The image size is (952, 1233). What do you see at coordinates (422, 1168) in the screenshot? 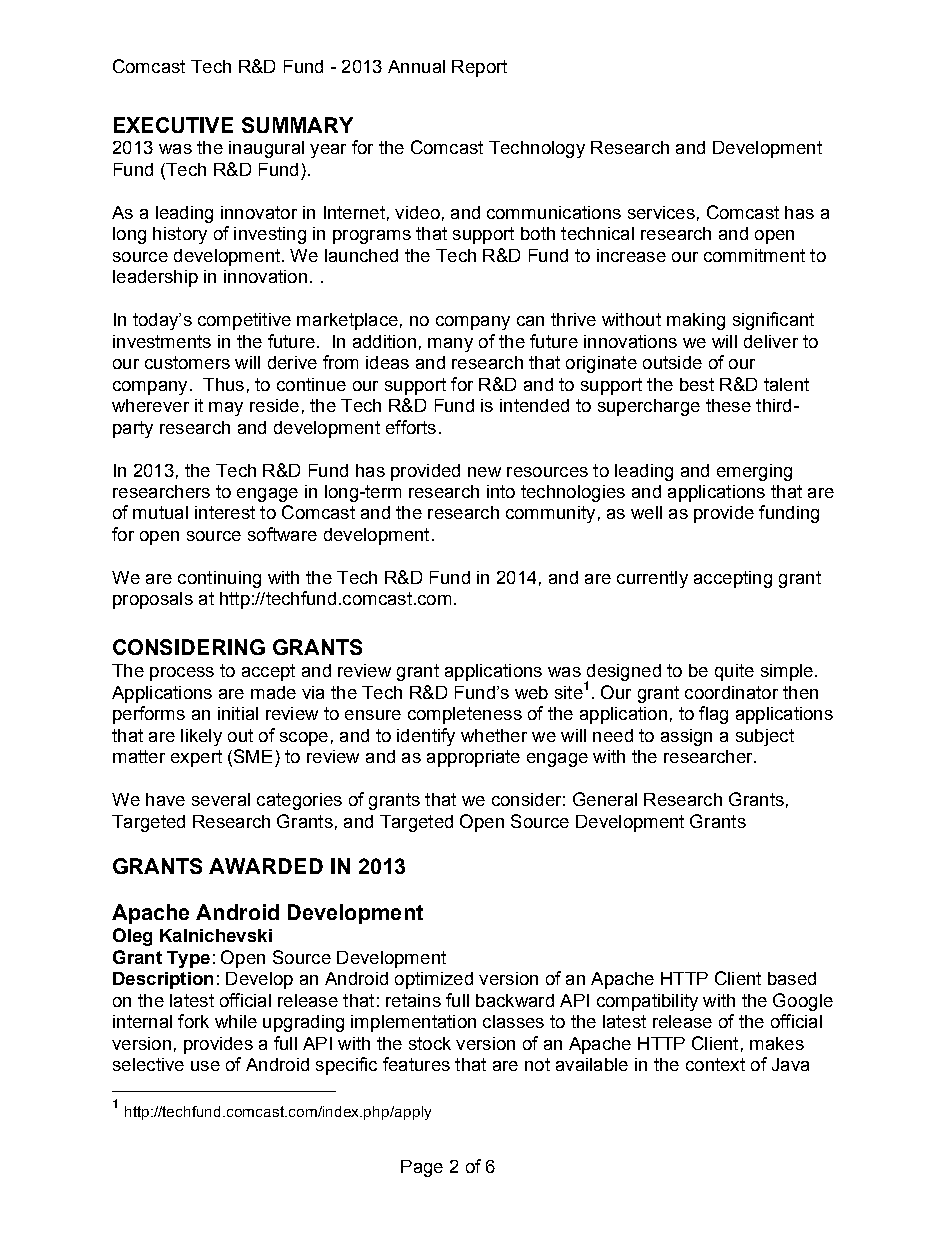
I see `Page` at bounding box center [422, 1168].
